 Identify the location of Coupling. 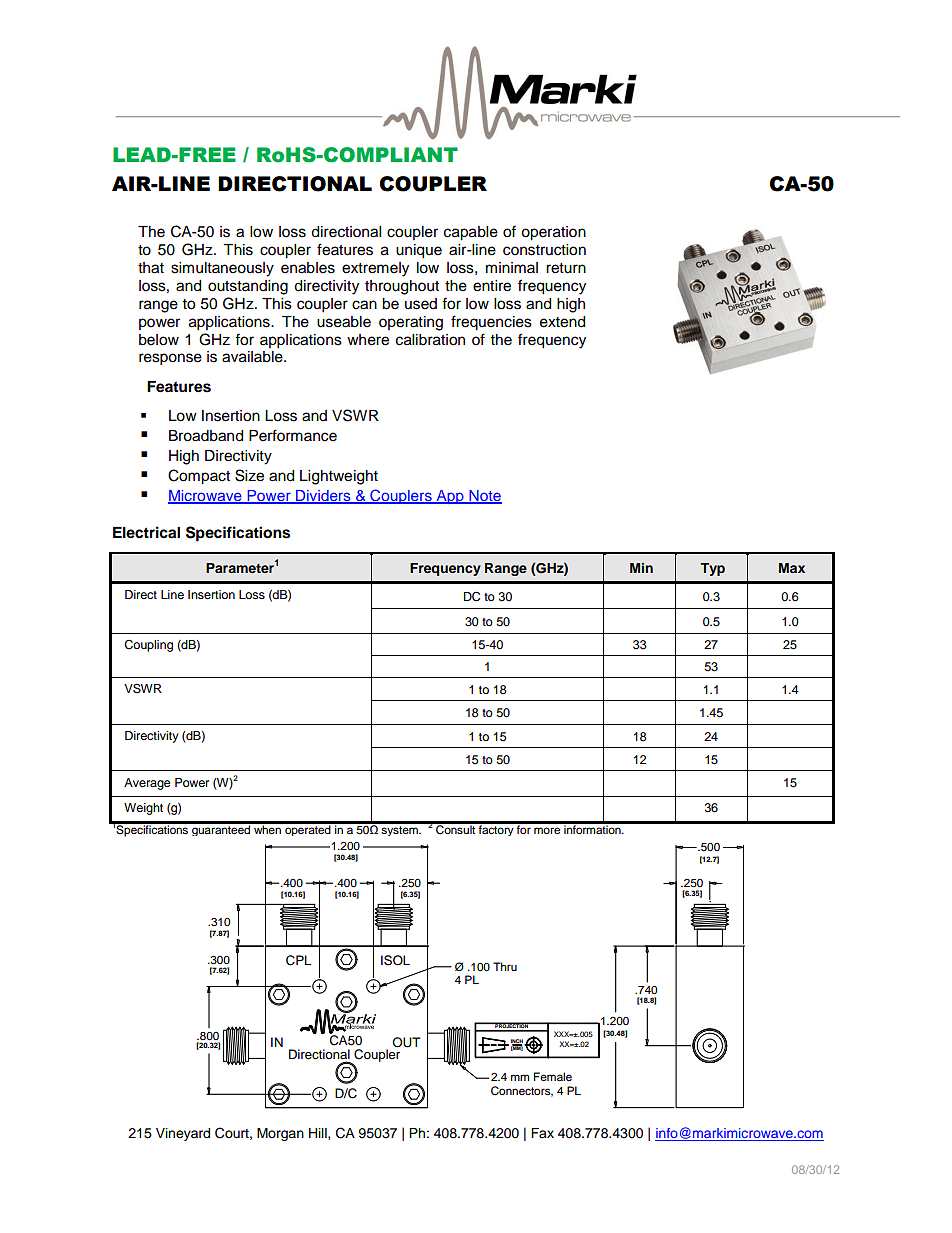
(148, 646).
